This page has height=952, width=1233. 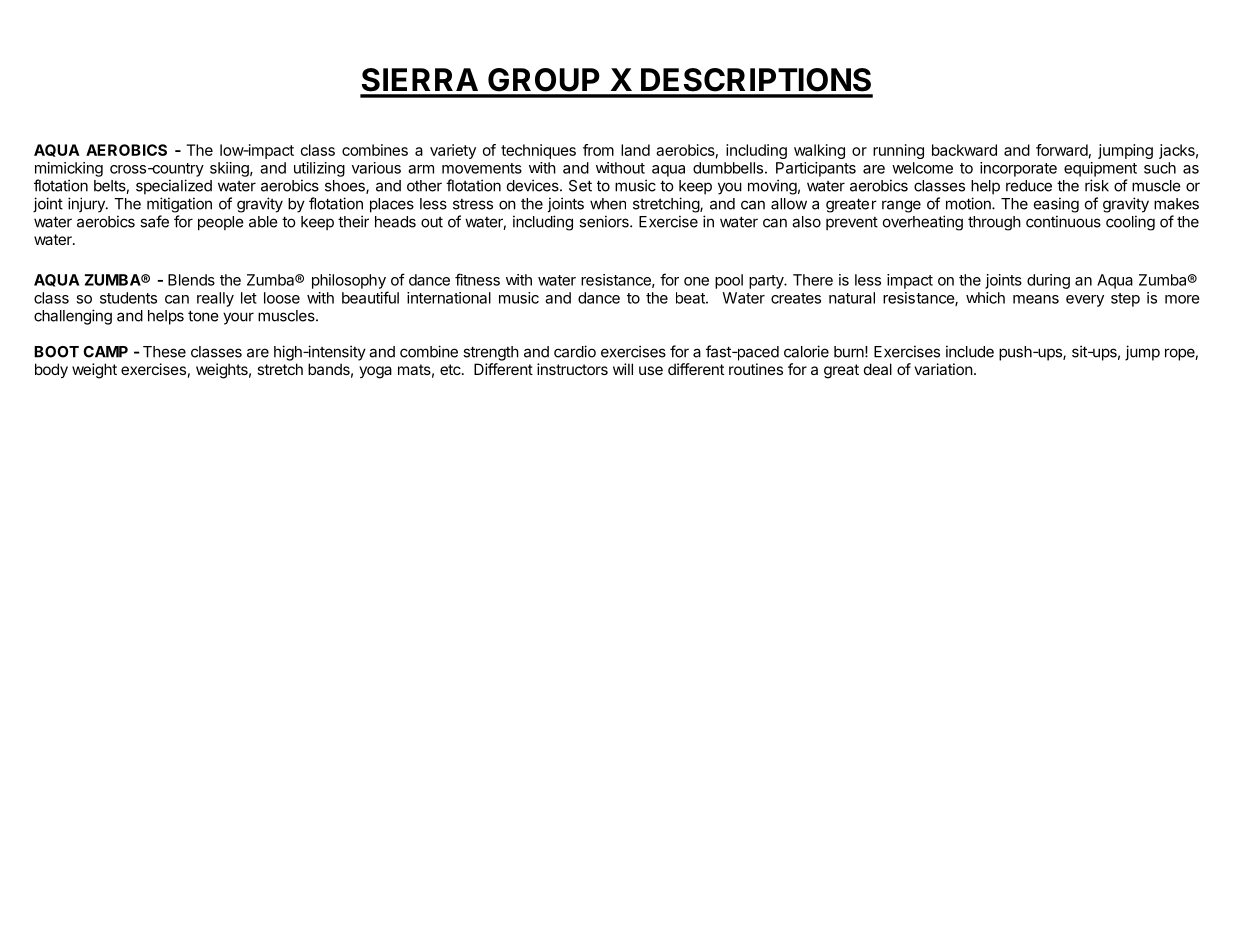 I want to click on These, so click(x=164, y=352).
